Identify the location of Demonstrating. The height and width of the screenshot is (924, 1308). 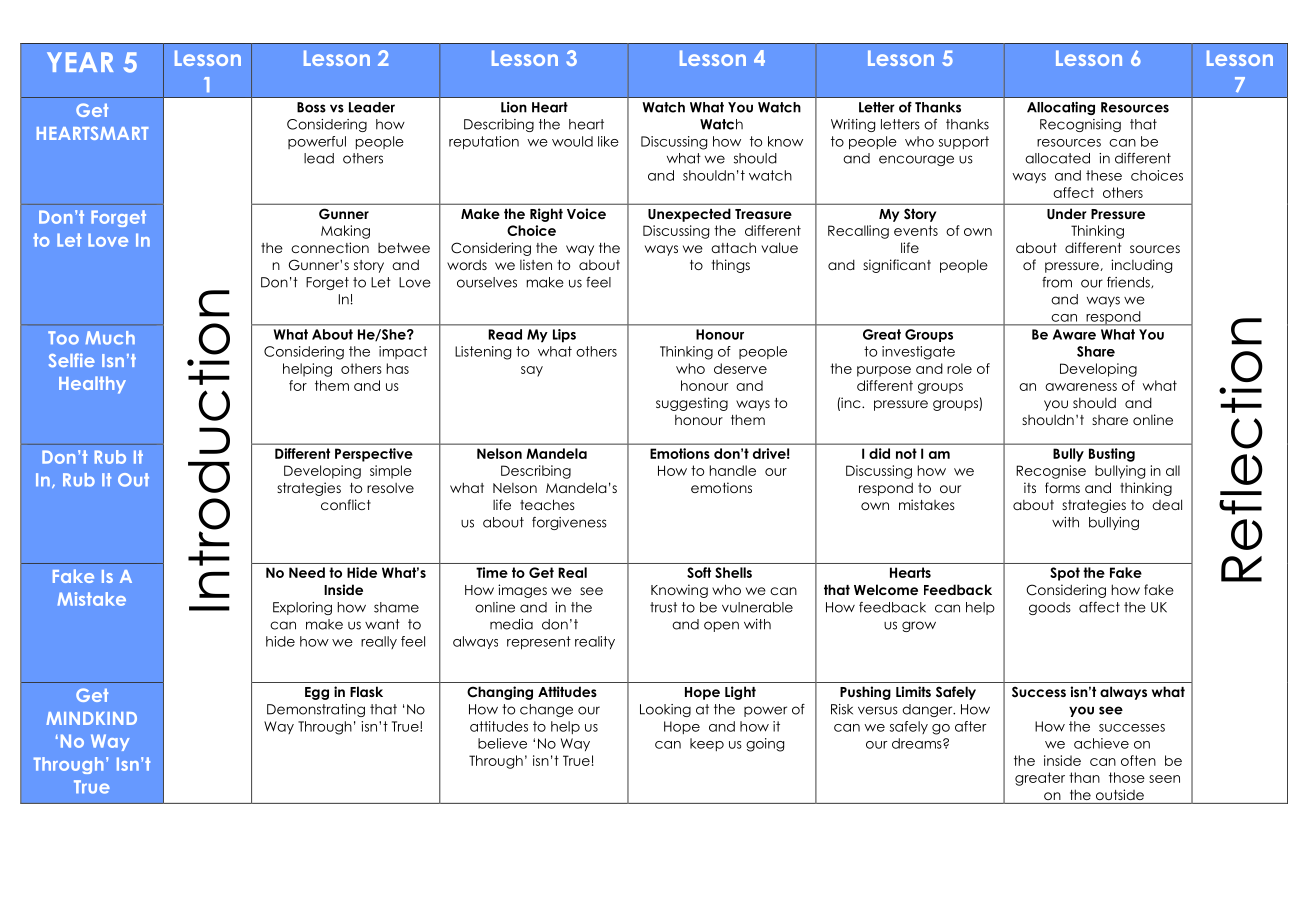
(316, 710).
